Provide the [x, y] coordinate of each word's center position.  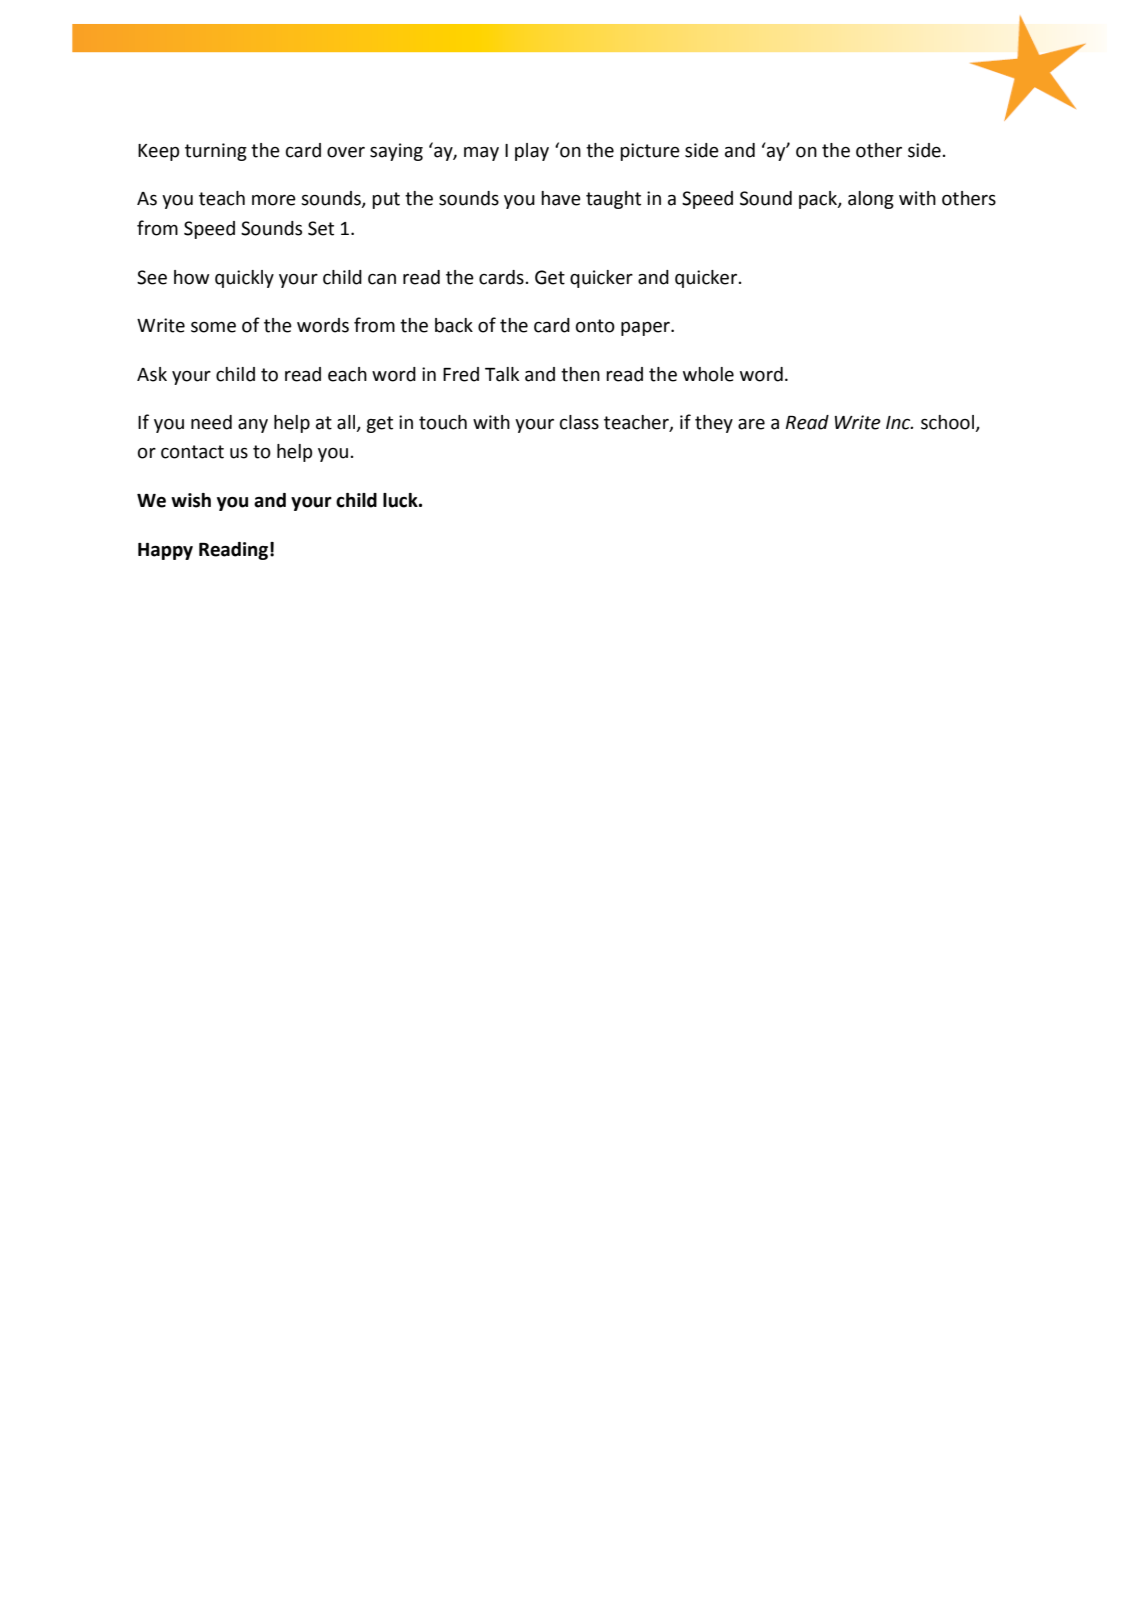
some [213, 327]
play [532, 152]
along [871, 200]
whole [708, 374]
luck [401, 500]
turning [216, 152]
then [580, 374]
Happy [165, 551]
